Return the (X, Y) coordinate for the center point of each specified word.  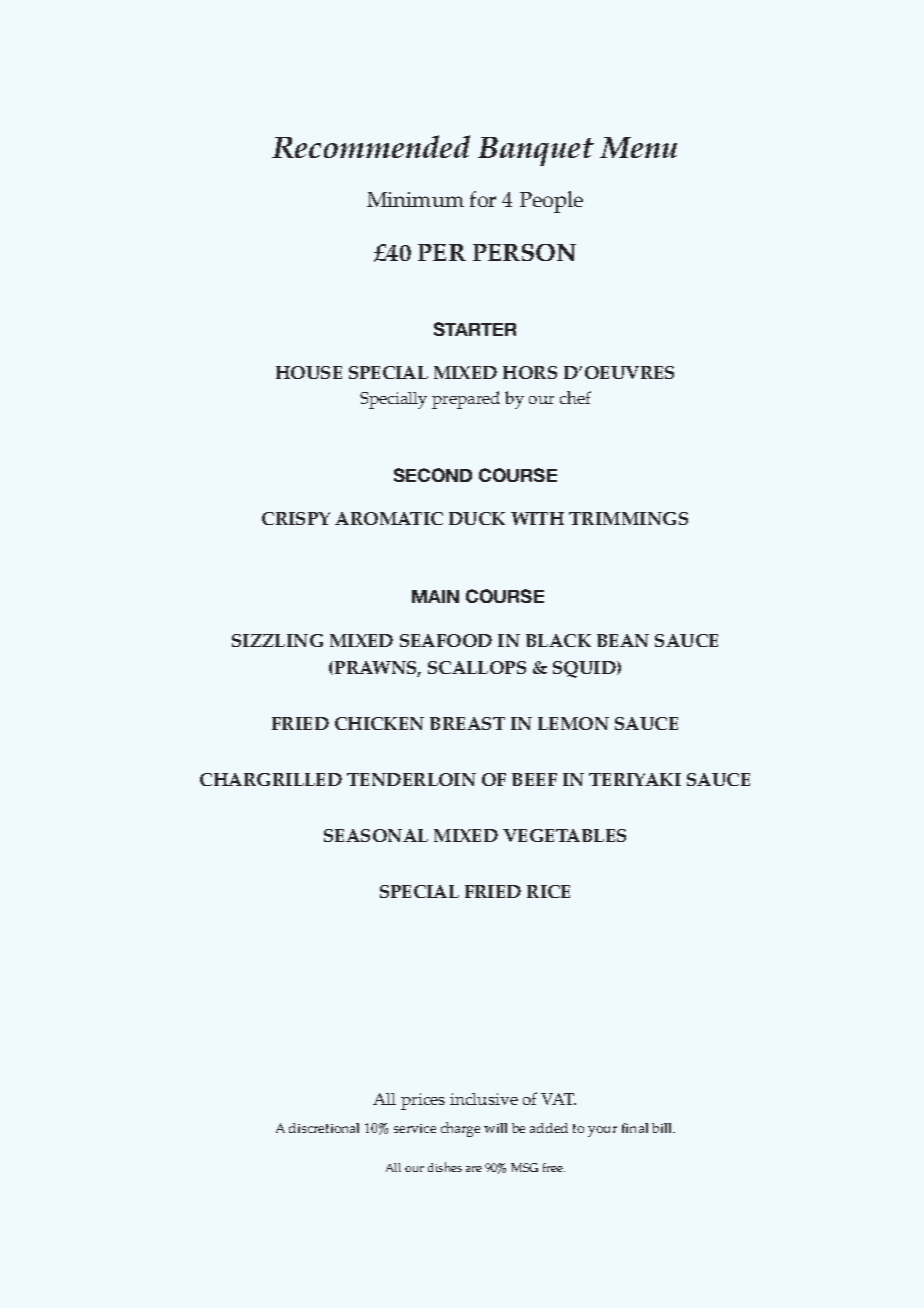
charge (460, 1129)
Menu (638, 147)
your (602, 1131)
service (415, 1128)
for (483, 199)
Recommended (371, 146)
